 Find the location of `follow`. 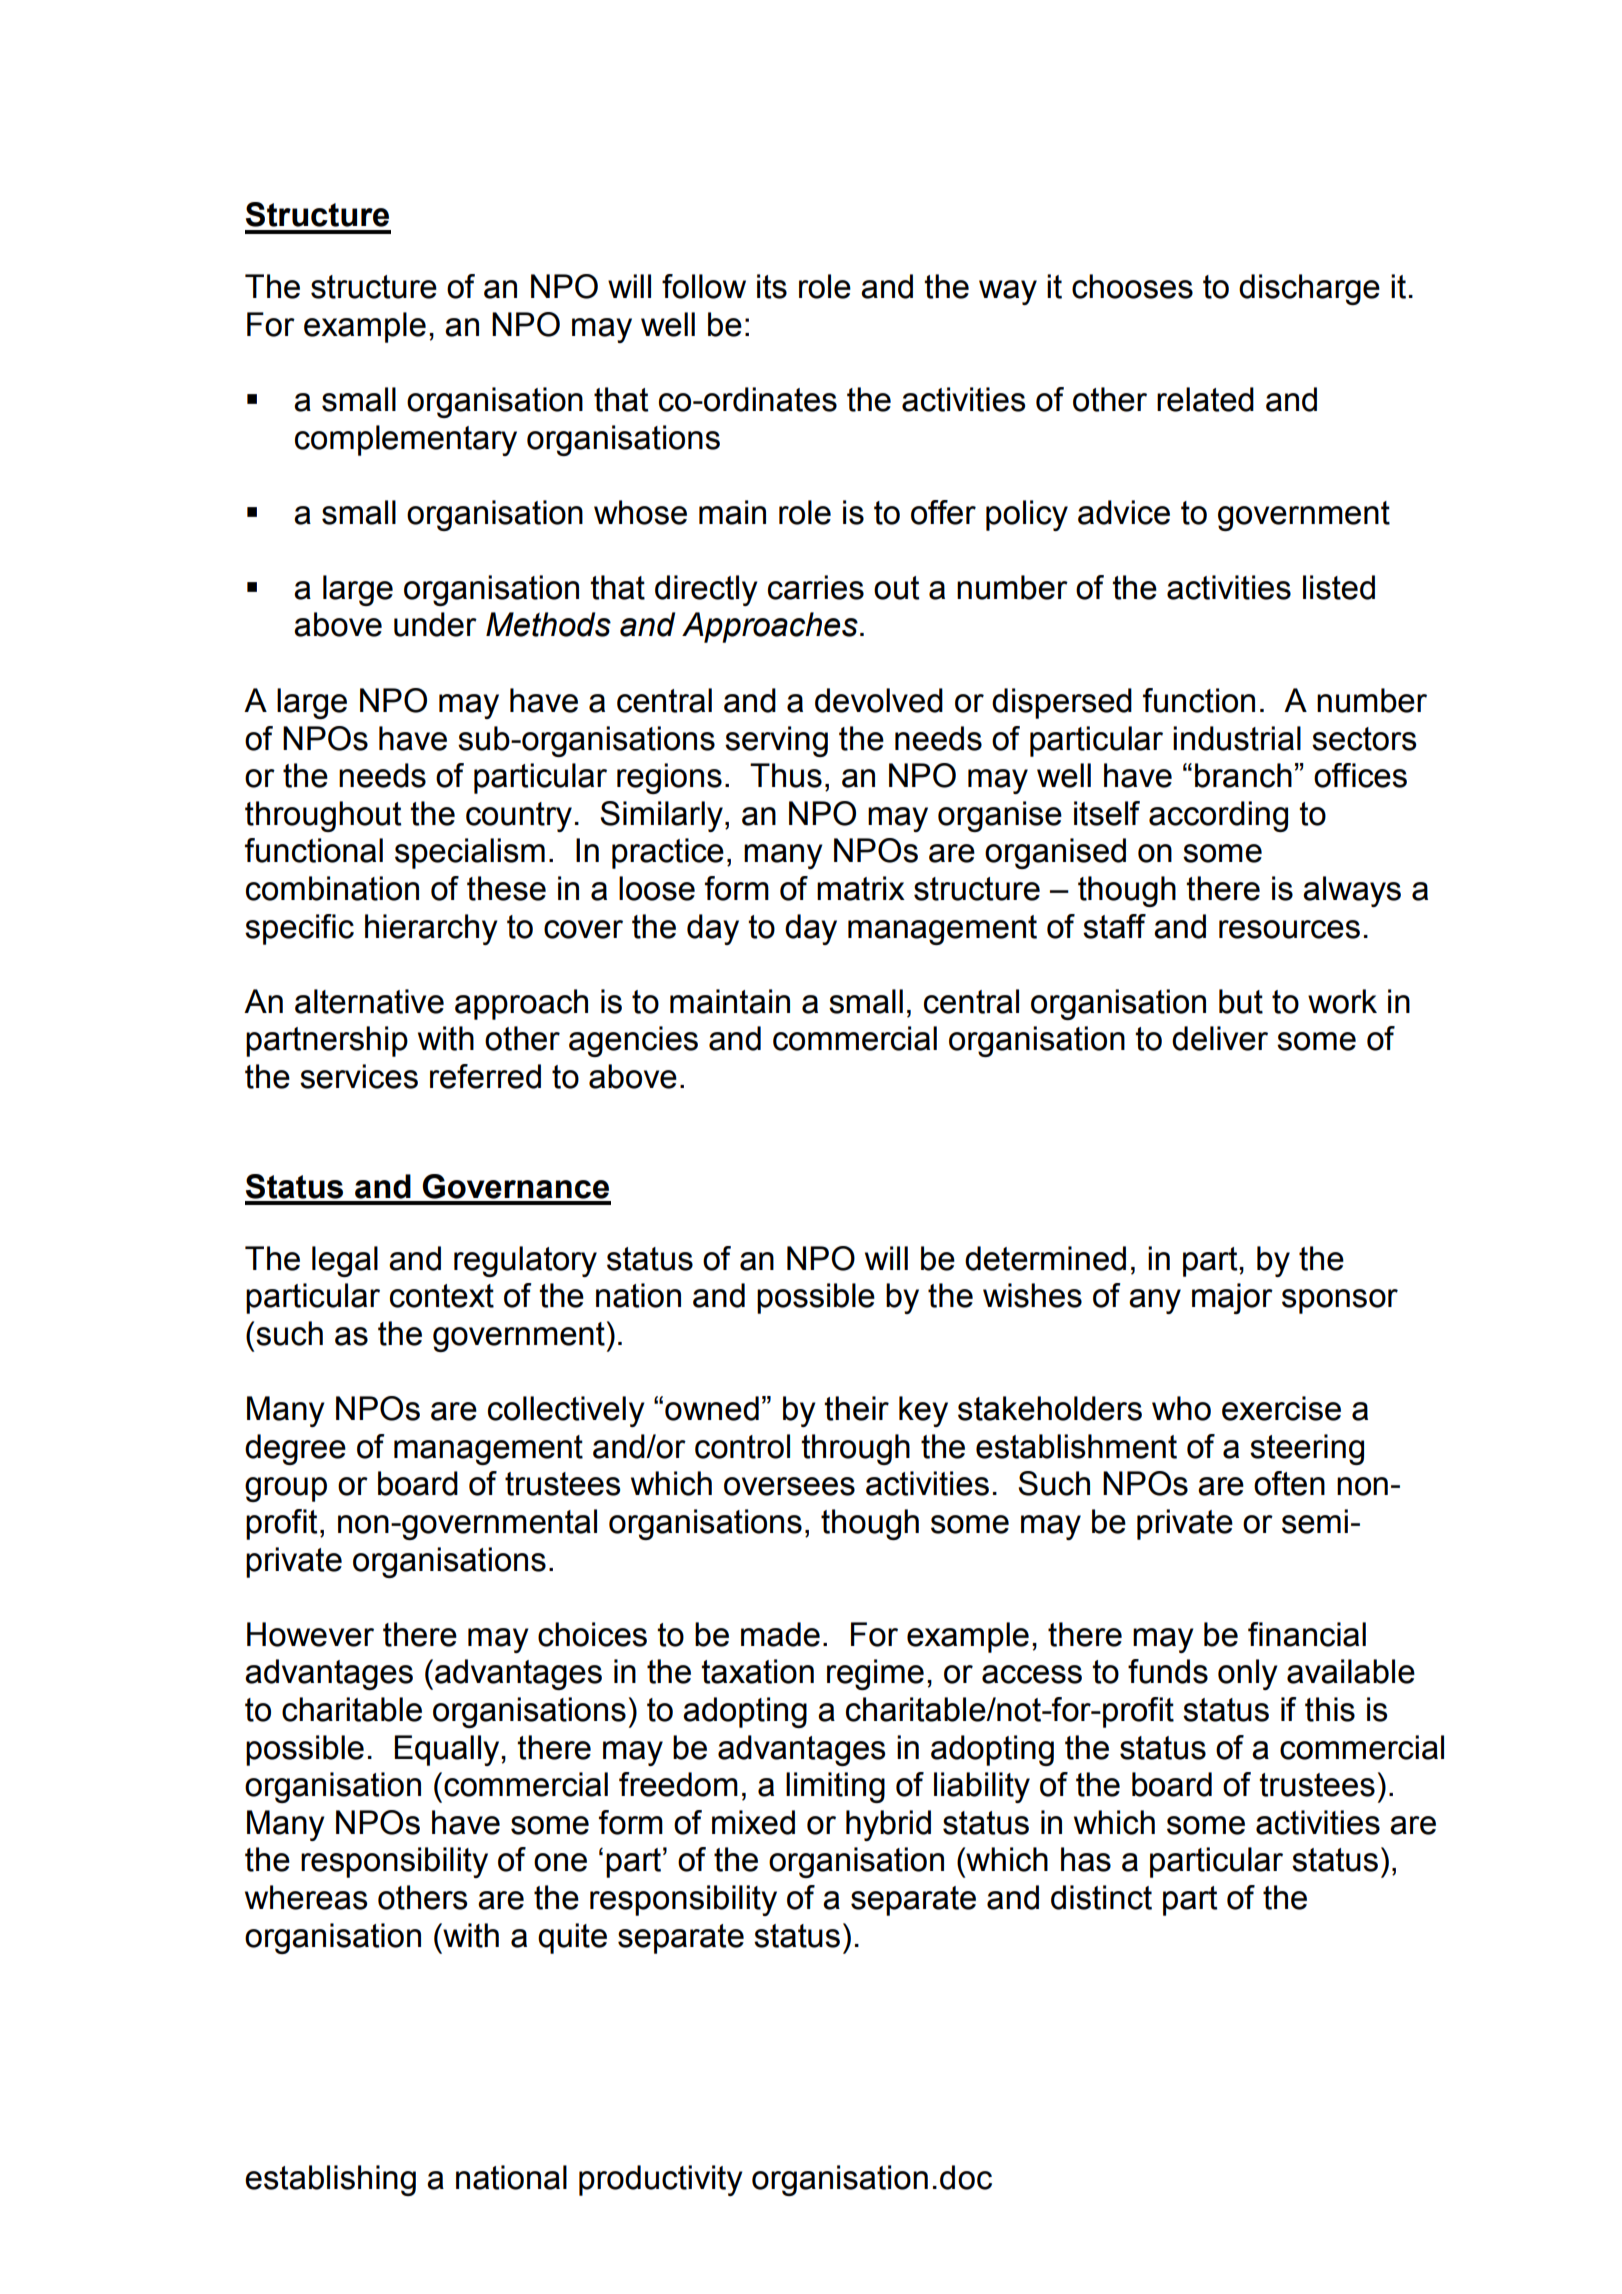

follow is located at coordinates (704, 286).
